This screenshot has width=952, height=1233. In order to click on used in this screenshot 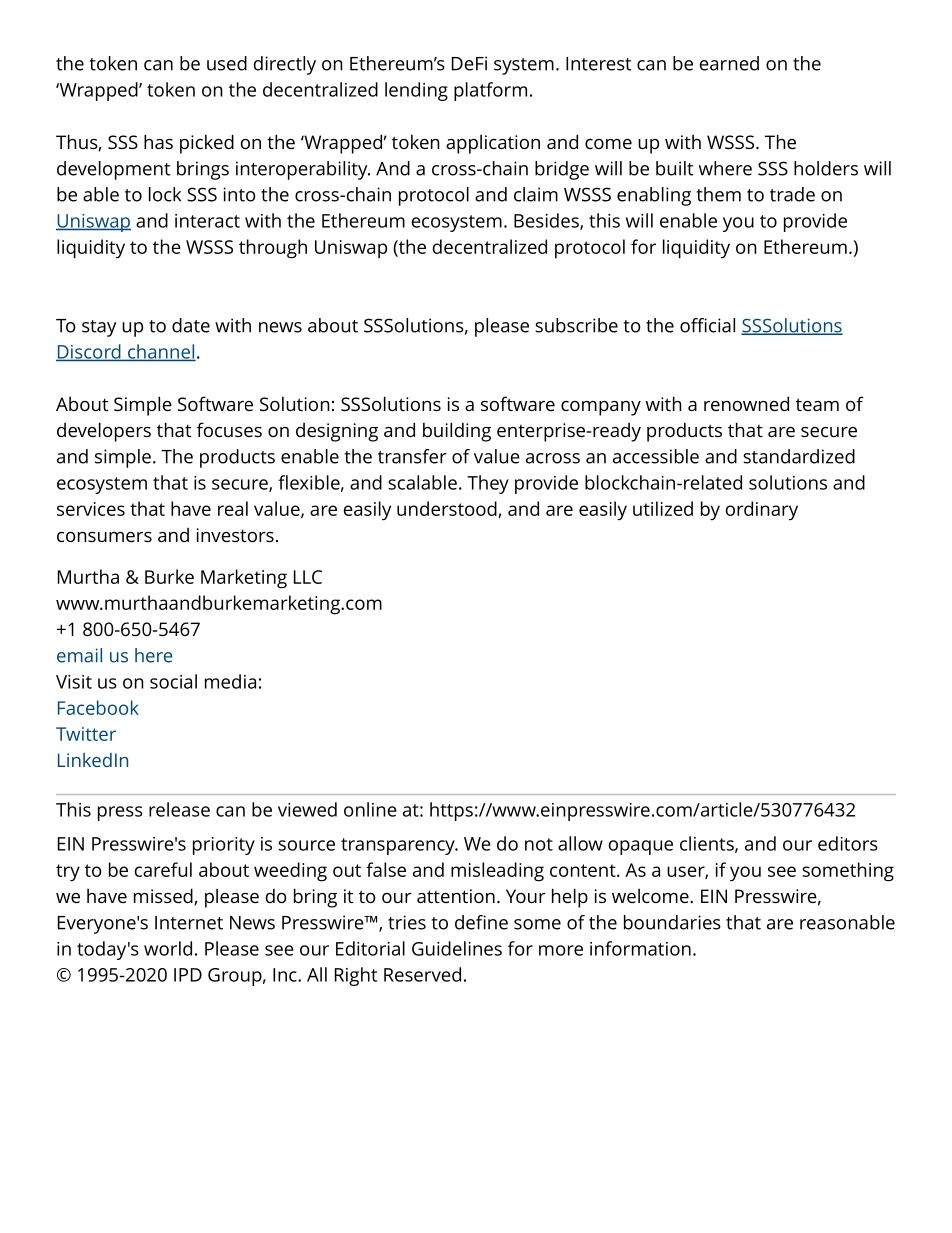, I will do `click(227, 63)`.
